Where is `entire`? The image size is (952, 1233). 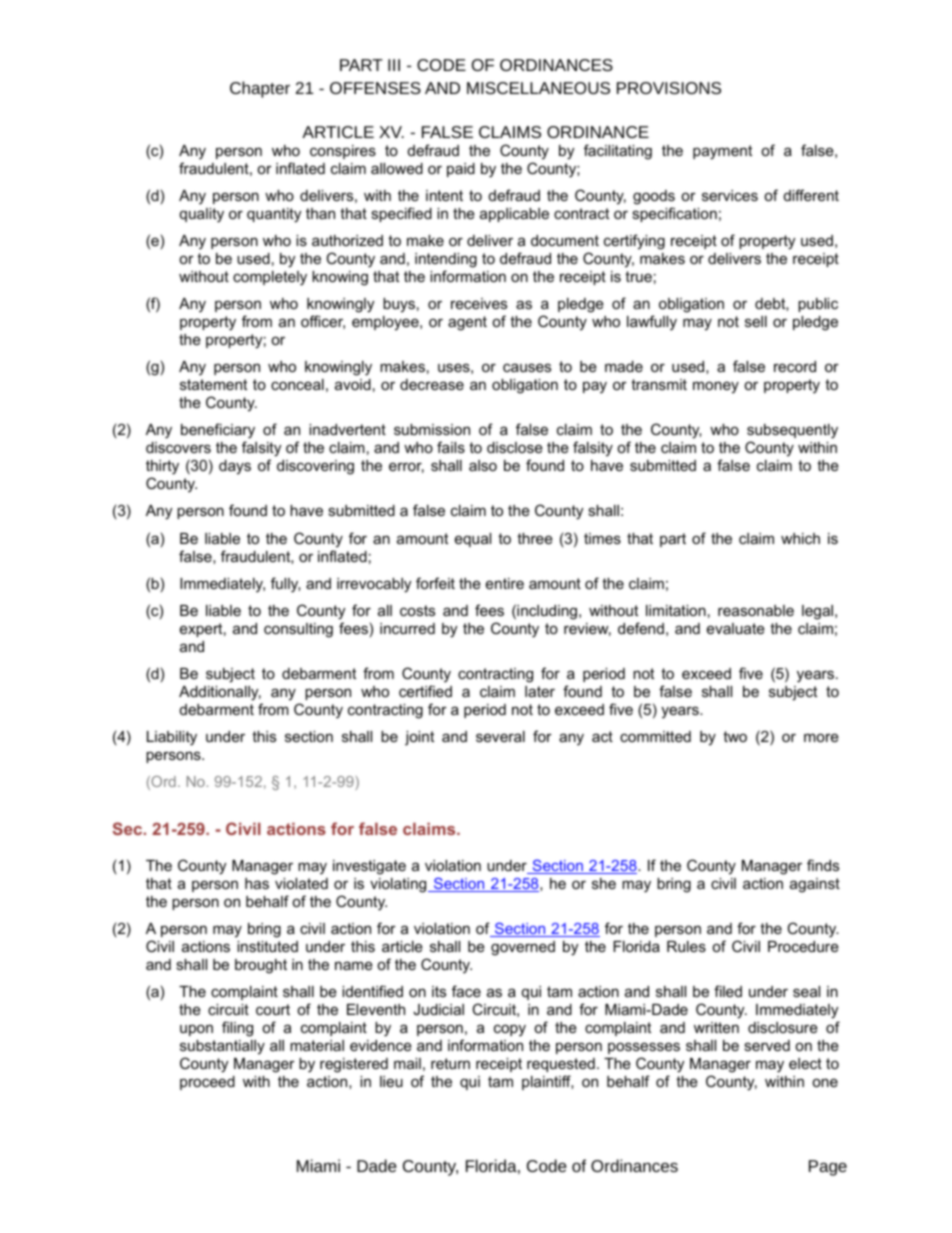
entire is located at coordinates (505, 583).
